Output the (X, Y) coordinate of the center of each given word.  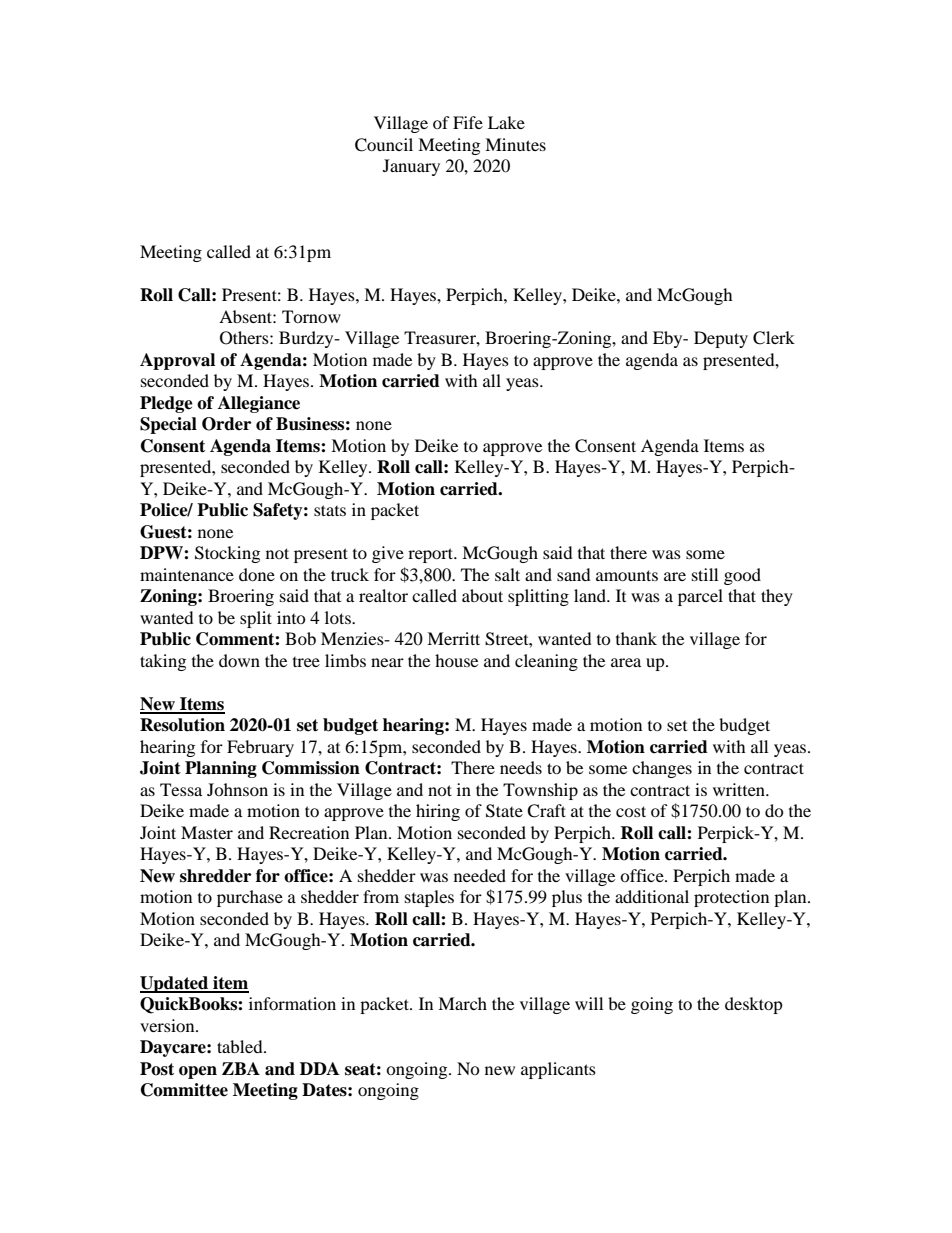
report (432, 555)
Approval (177, 361)
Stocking (227, 554)
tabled (241, 1046)
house (456, 660)
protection (731, 898)
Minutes (515, 144)
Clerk (774, 338)
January (411, 167)
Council (384, 145)
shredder (215, 876)
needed (480, 875)
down (239, 660)
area (626, 662)
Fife (468, 122)
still (705, 574)
